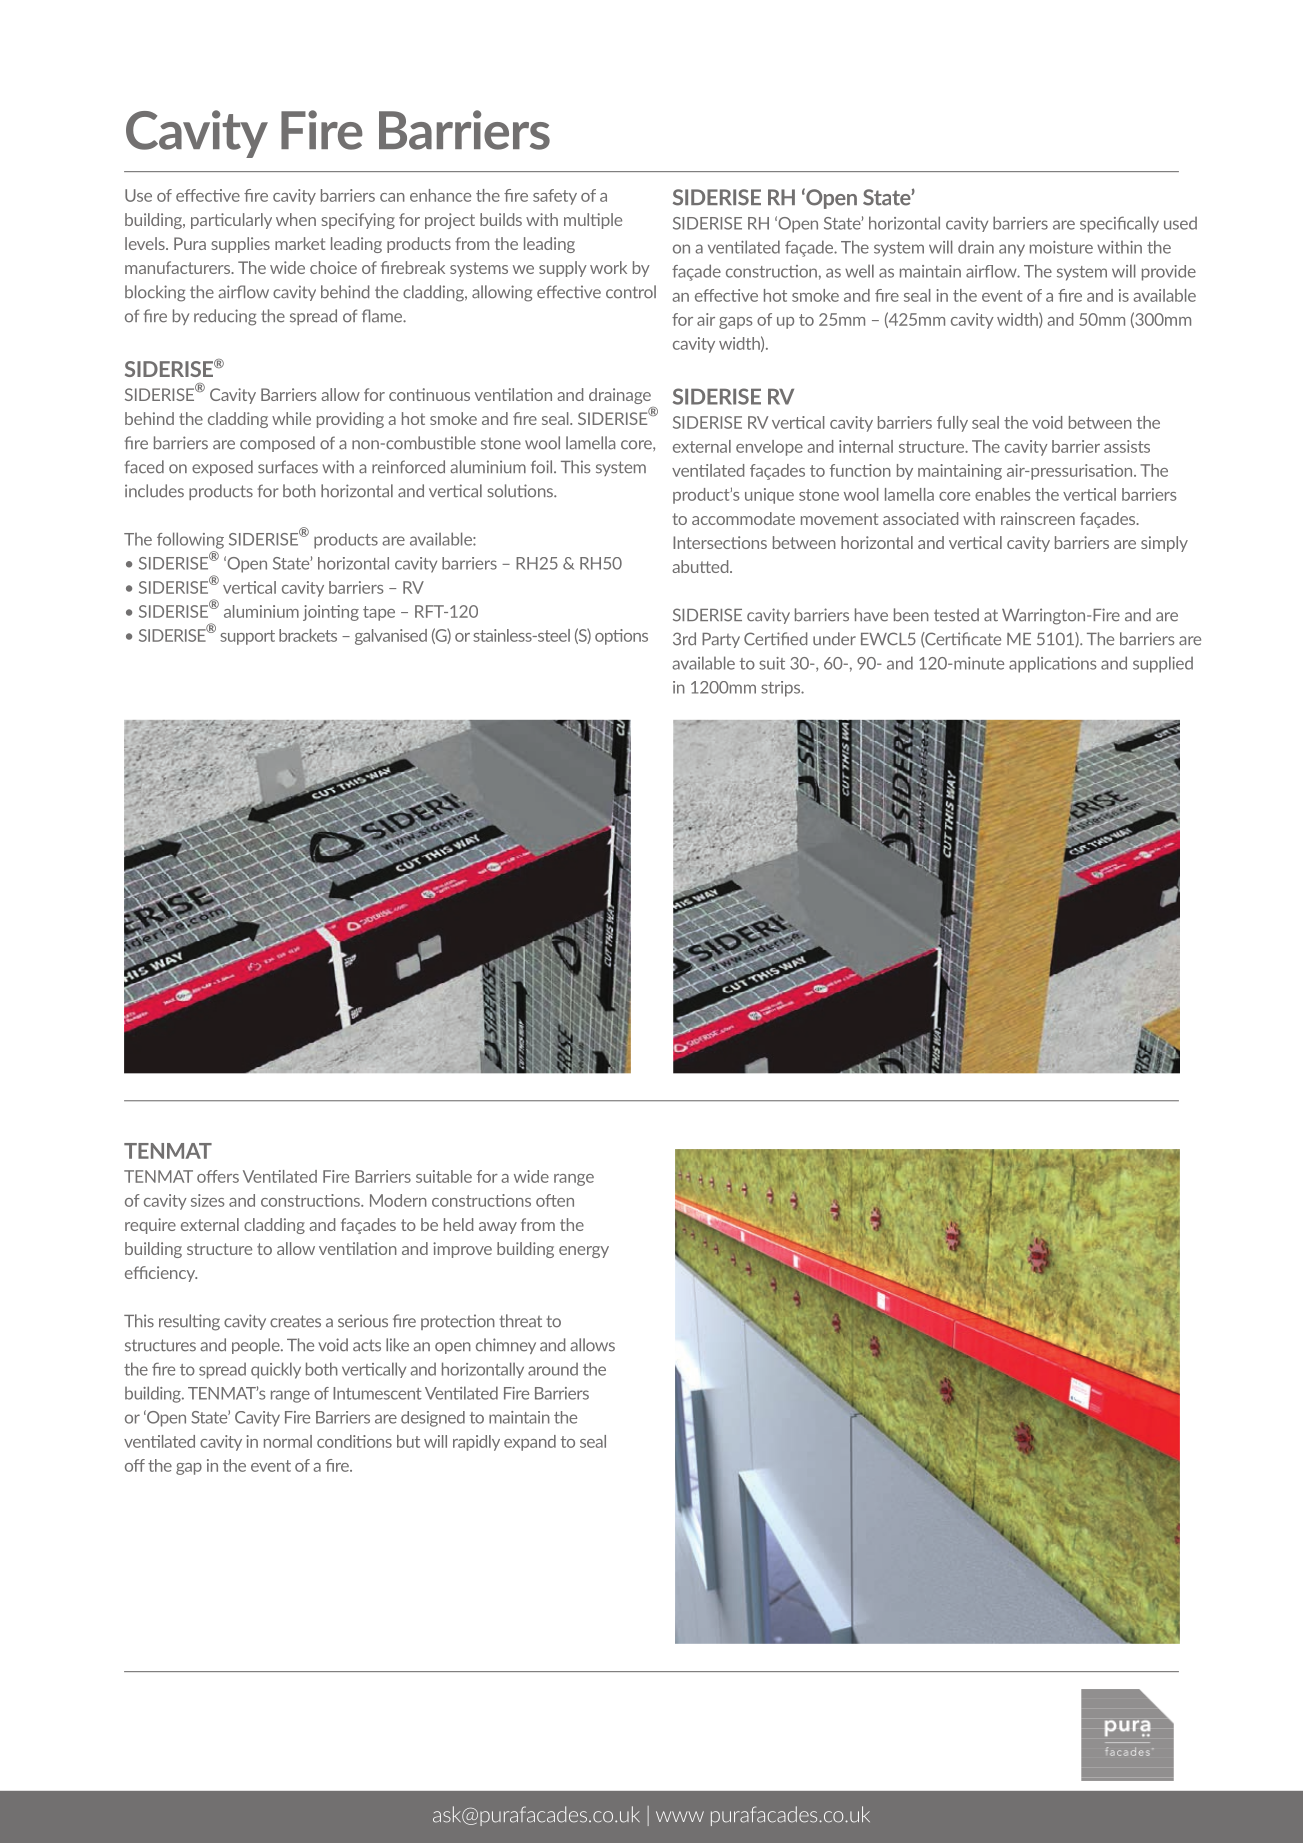 The height and width of the screenshot is (1843, 1303). What do you see at coordinates (555, 1200) in the screenshot?
I see `often` at bounding box center [555, 1200].
